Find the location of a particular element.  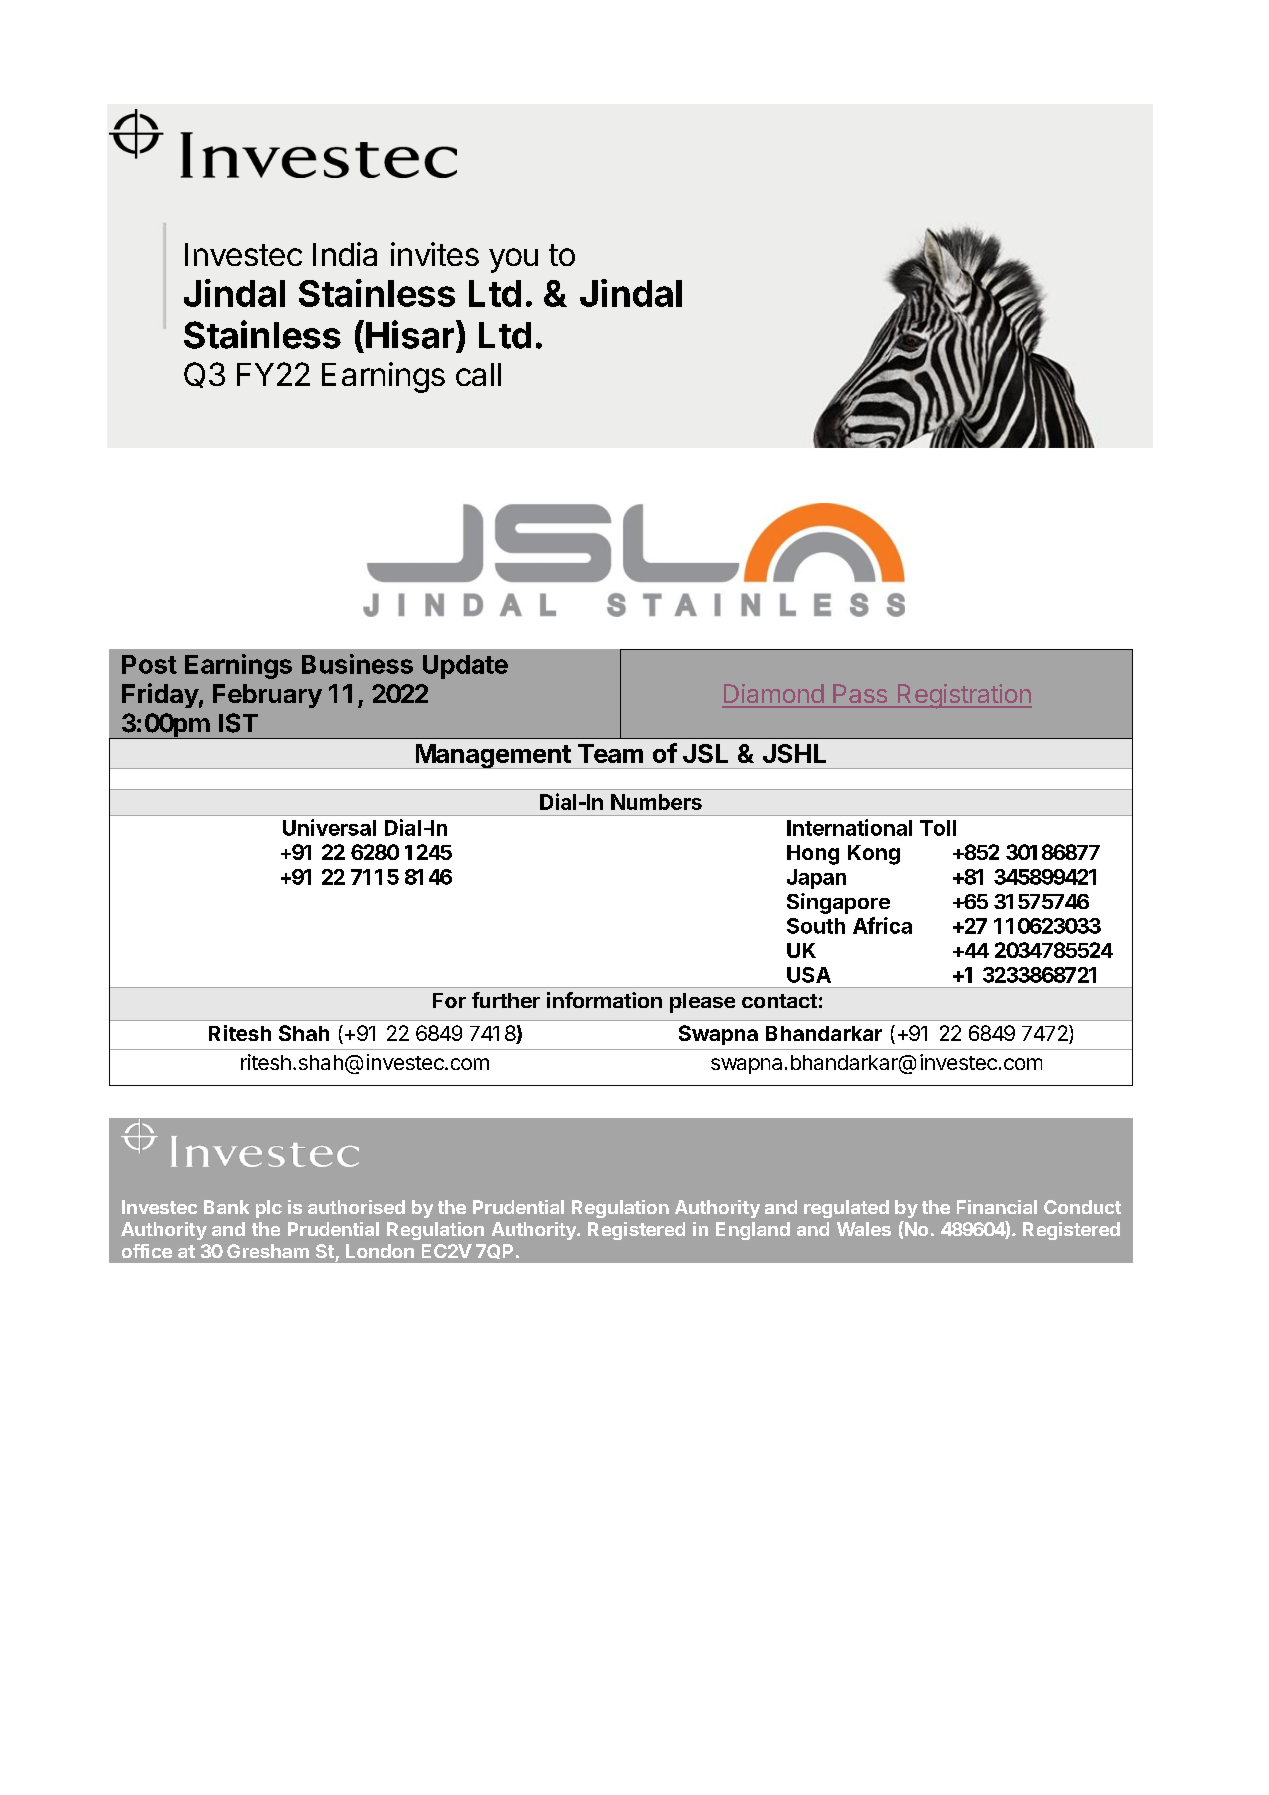

Business is located at coordinates (357, 664).
